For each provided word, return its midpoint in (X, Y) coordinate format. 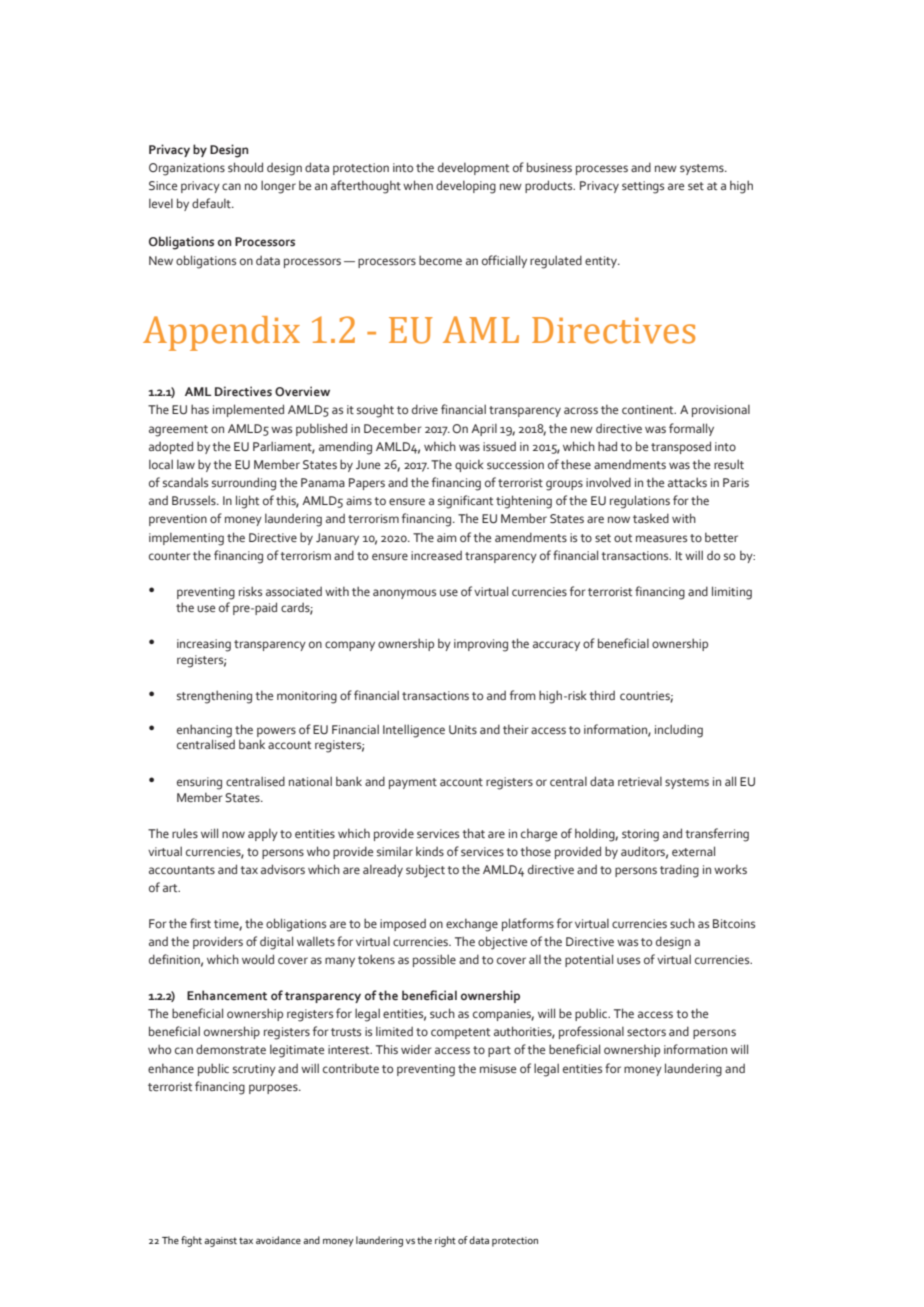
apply (263, 835)
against (220, 1242)
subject (425, 871)
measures (661, 538)
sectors (646, 1032)
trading (679, 871)
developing (466, 187)
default (212, 203)
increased (436, 555)
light (247, 502)
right (445, 1241)
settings (643, 187)
